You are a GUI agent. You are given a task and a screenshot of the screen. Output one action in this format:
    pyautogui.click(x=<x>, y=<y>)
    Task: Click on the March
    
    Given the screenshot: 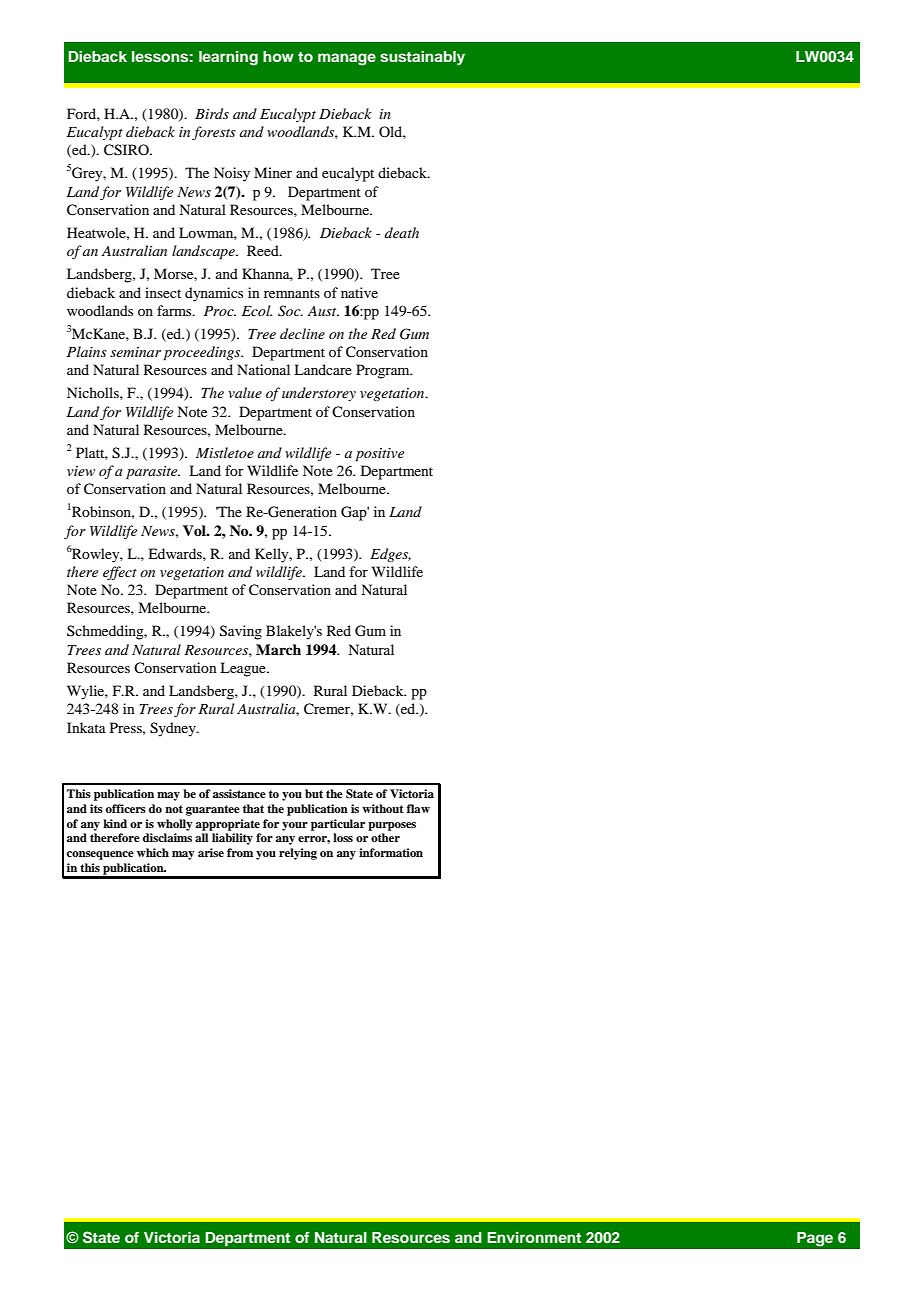 What is the action you would take?
    pyautogui.click(x=278, y=649)
